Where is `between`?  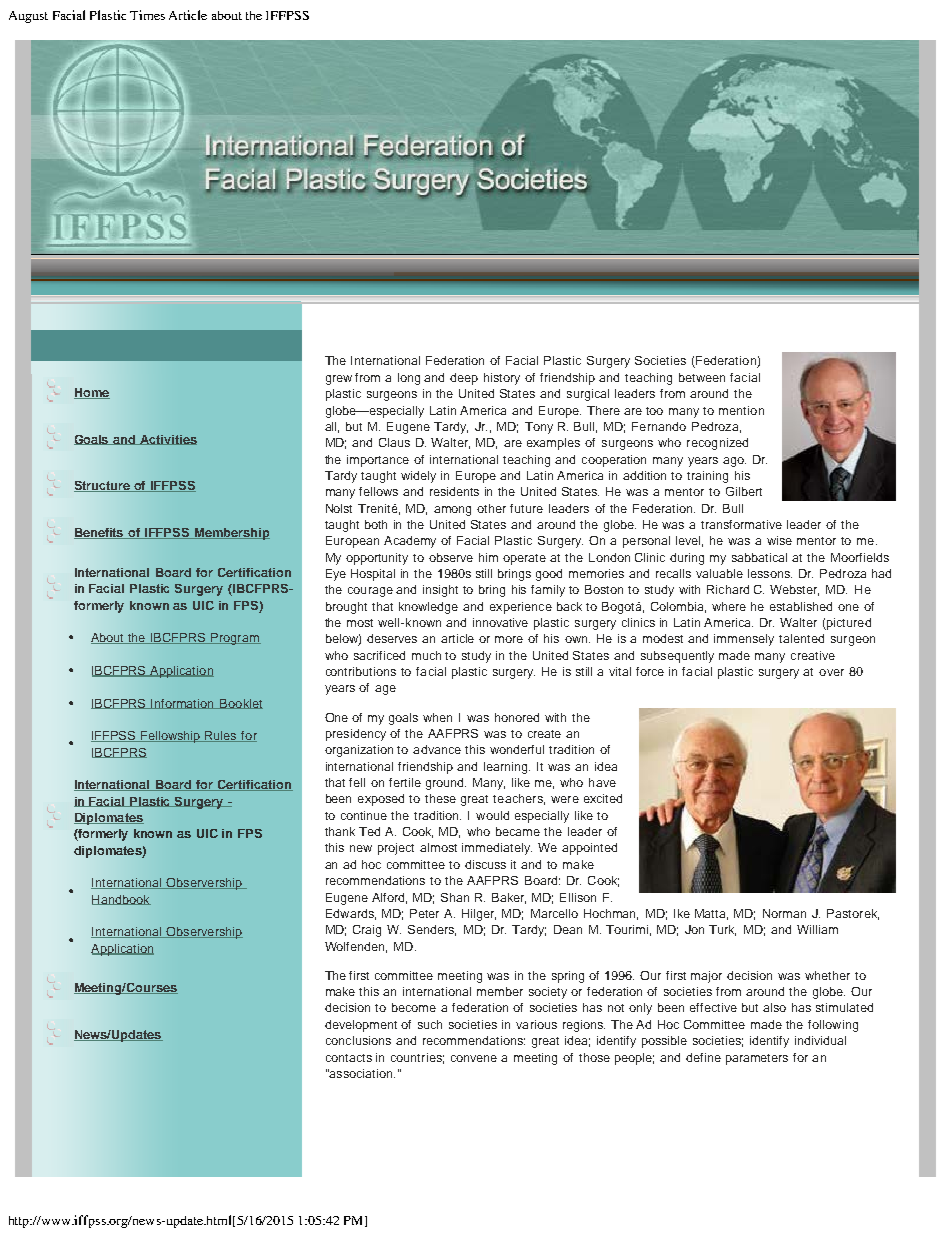 between is located at coordinates (702, 377).
